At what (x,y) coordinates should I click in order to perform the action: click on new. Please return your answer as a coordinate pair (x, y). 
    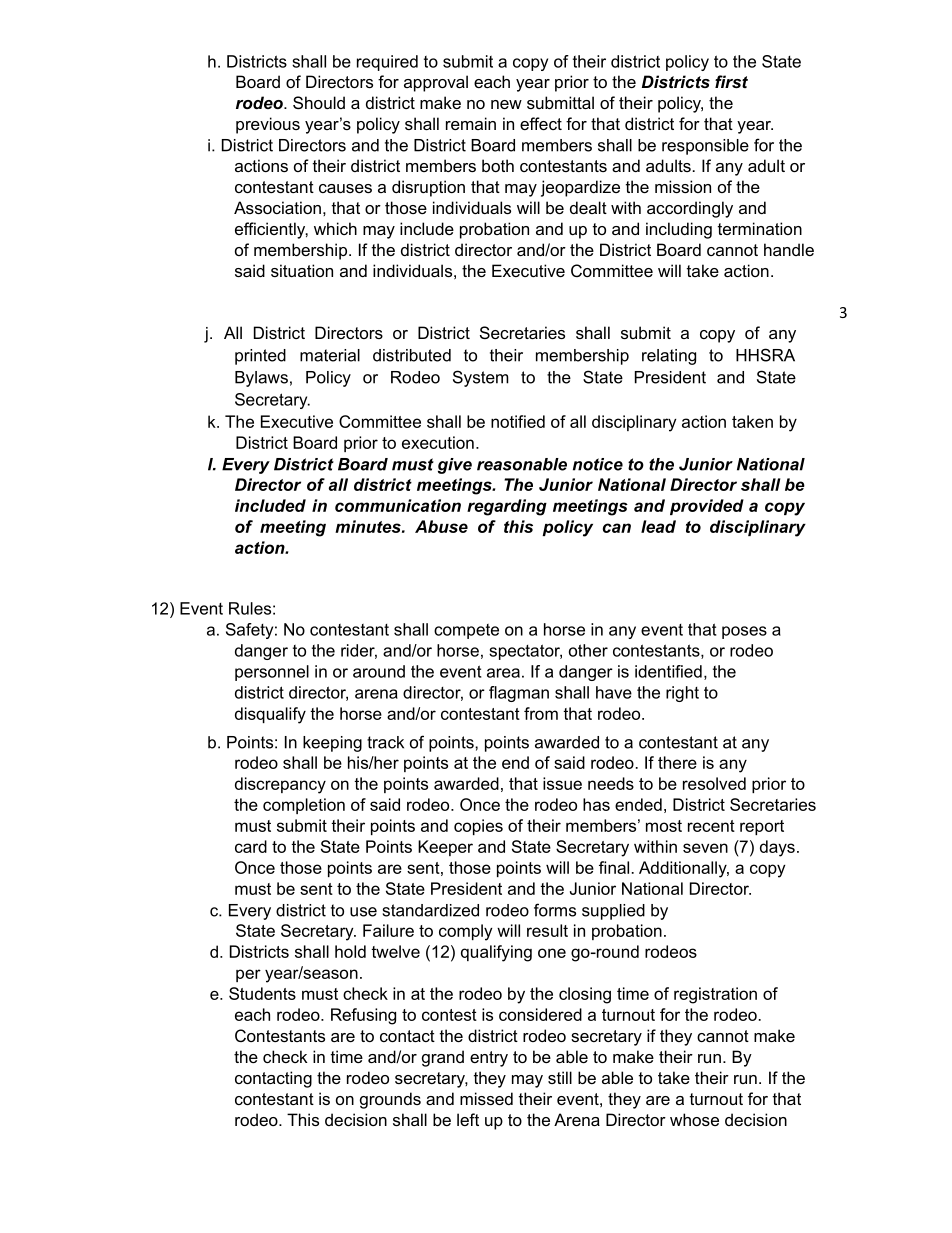
    Looking at the image, I should click on (506, 104).
